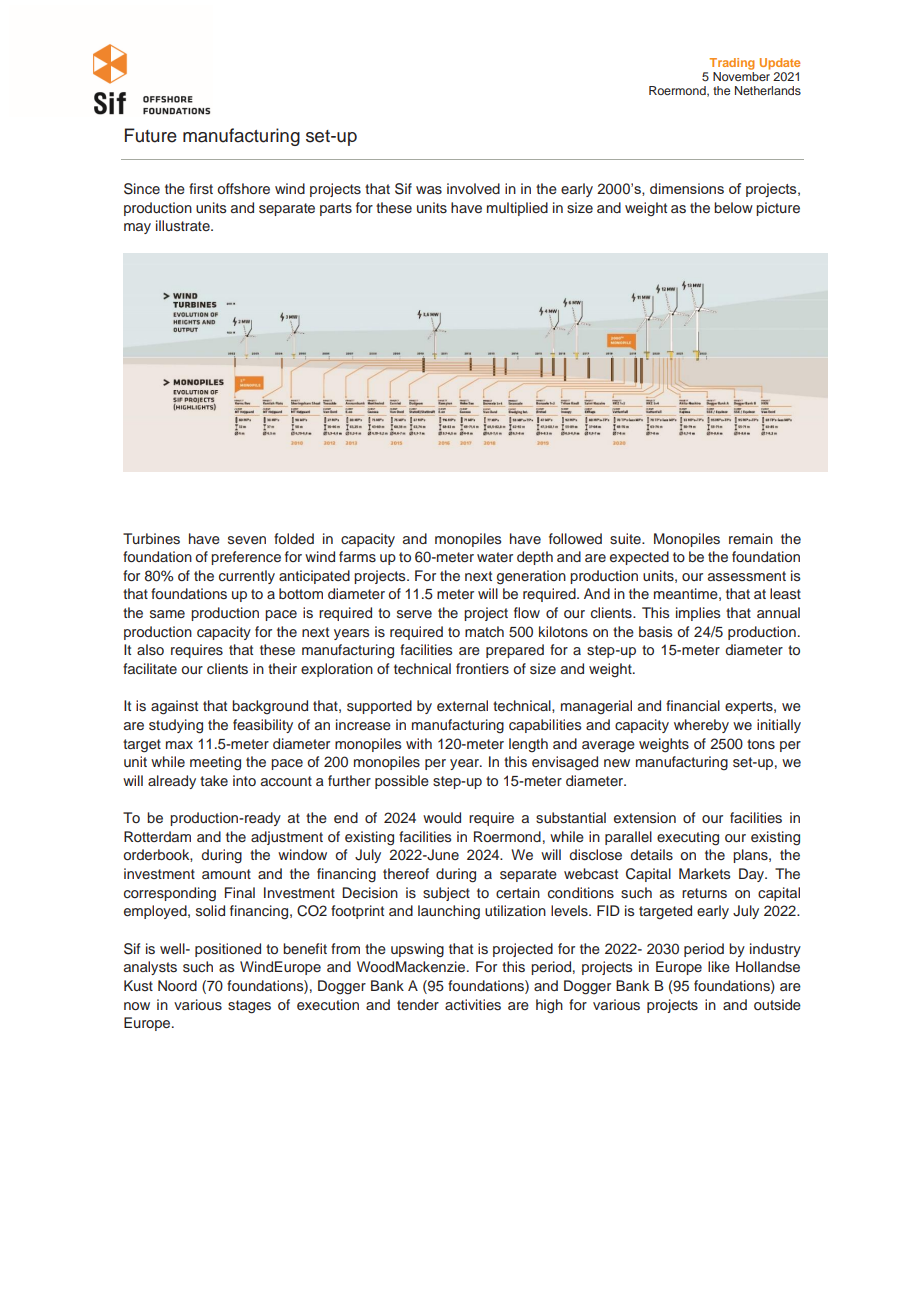  Describe the element at coordinates (419, 743) in the document. I see `with` at that location.
